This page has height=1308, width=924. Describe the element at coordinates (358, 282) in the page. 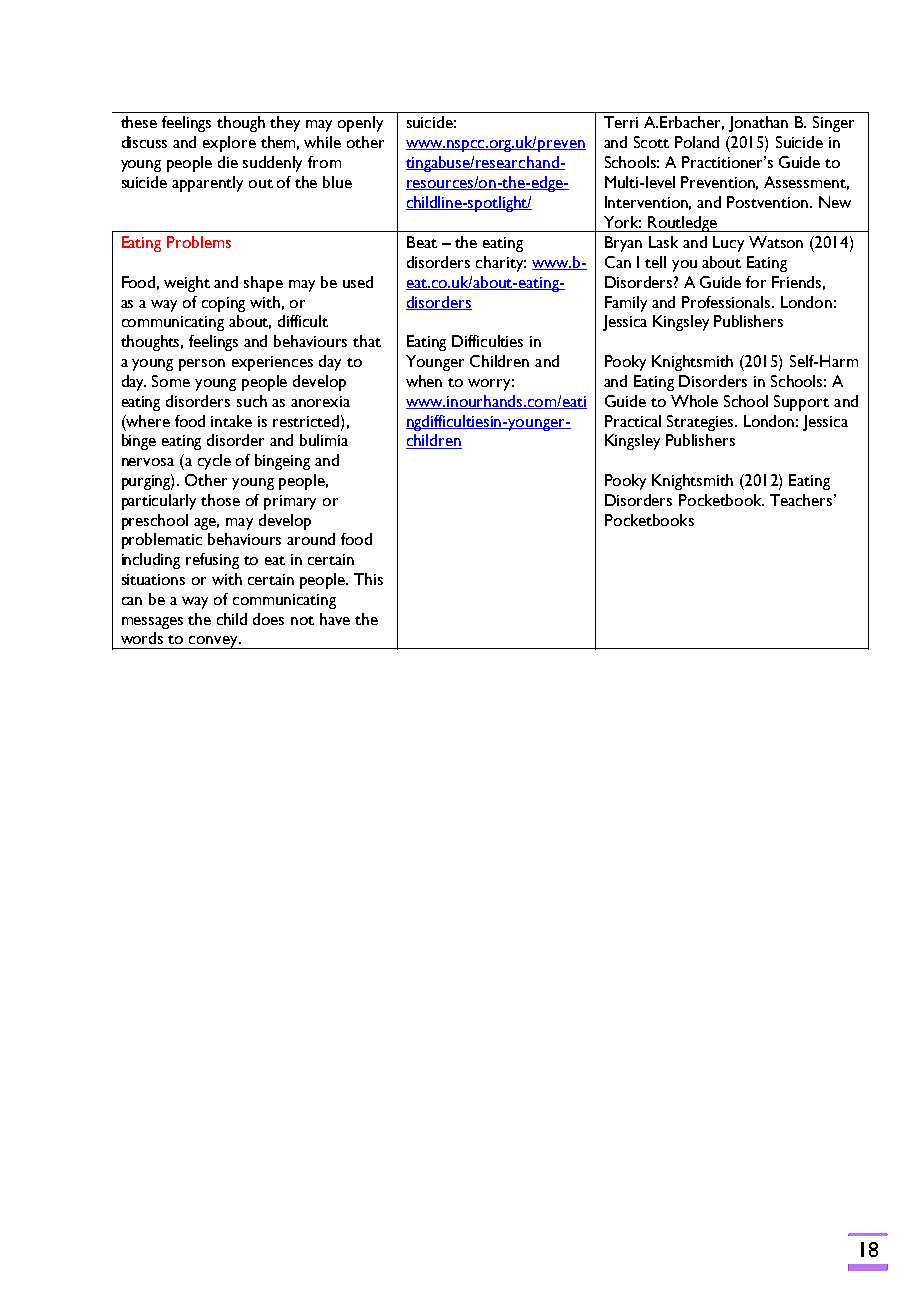

I see `used` at that location.
